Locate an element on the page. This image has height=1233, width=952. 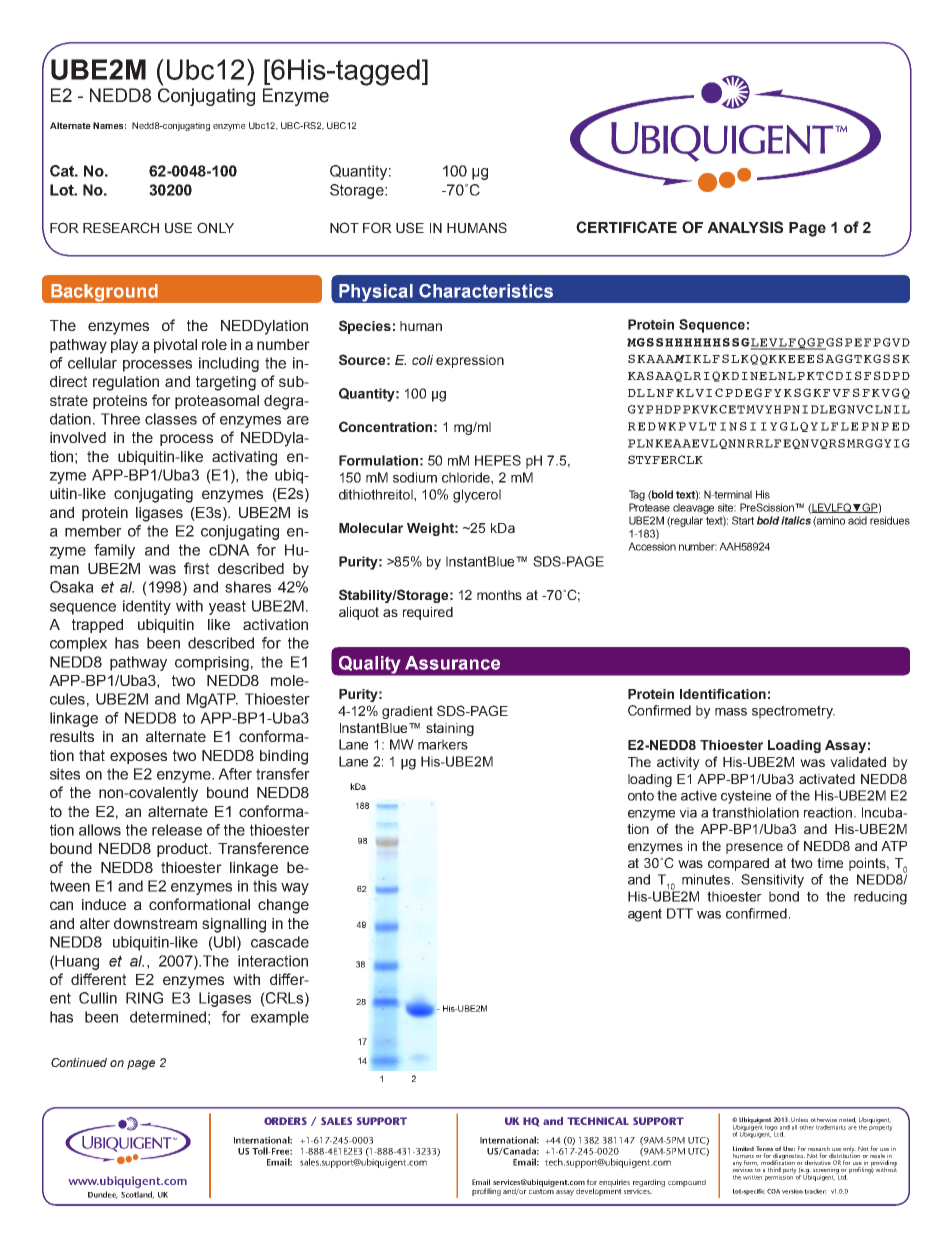
exposes is located at coordinates (138, 758).
